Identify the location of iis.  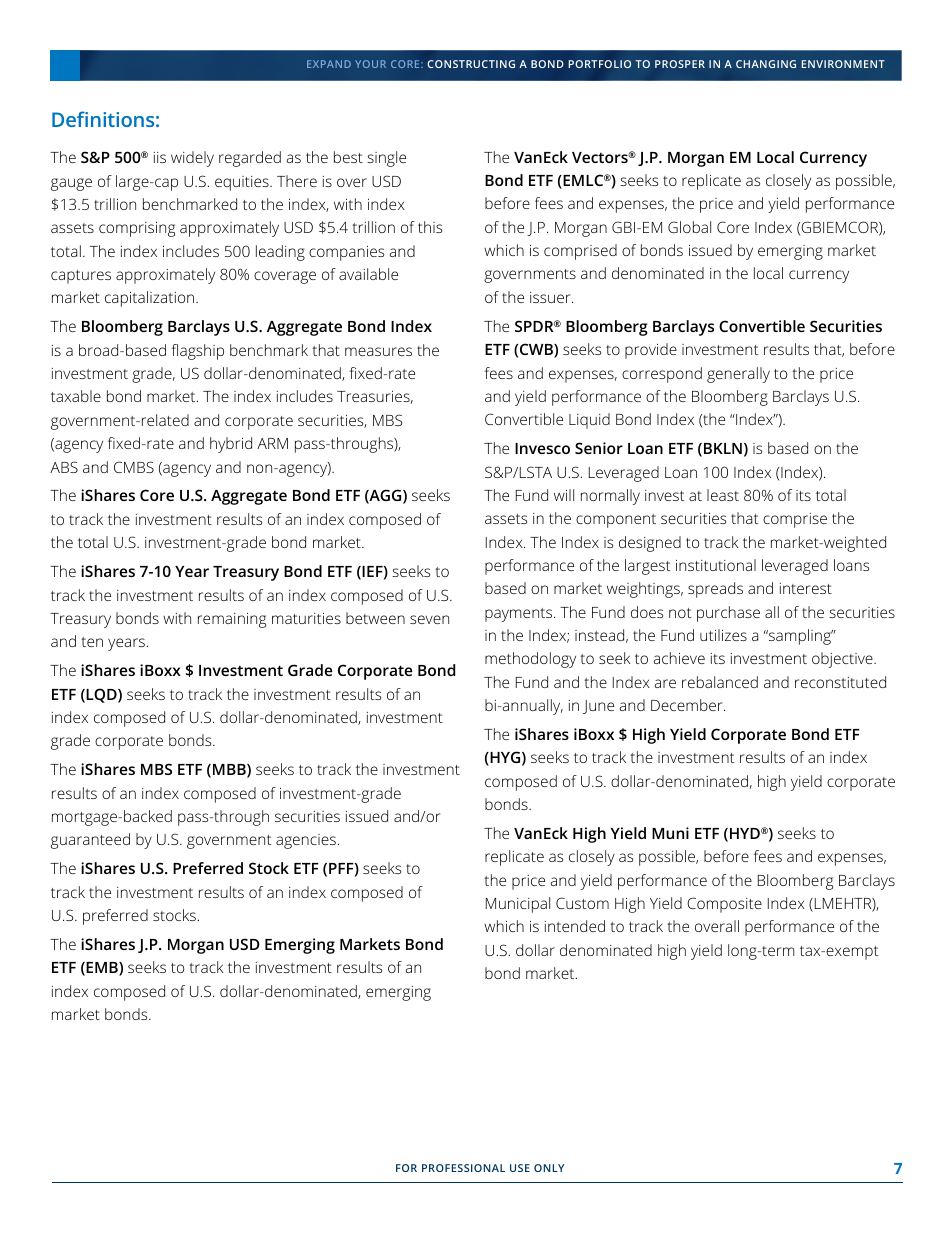
(160, 157).
